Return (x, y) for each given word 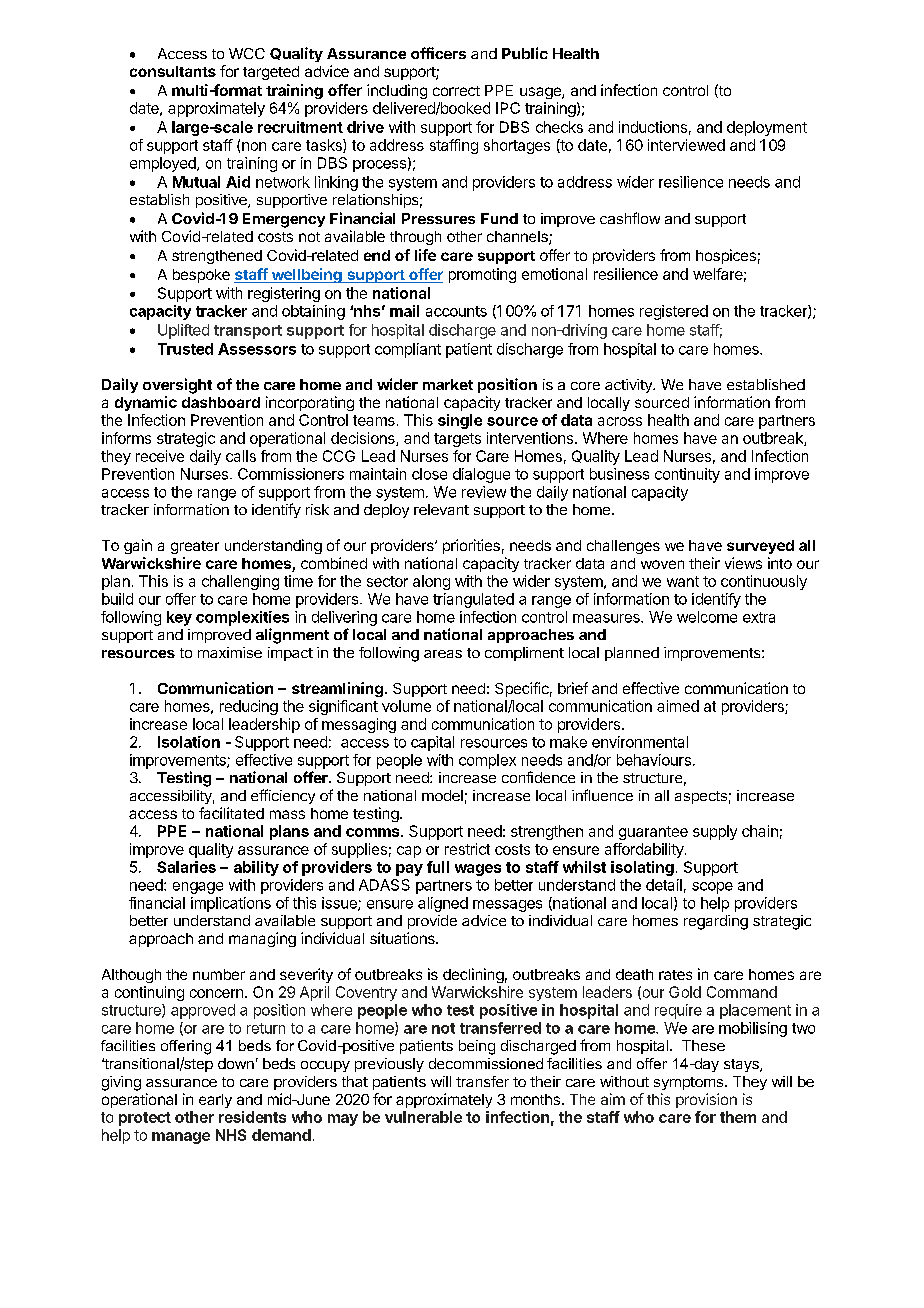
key (179, 618)
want (683, 581)
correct (456, 91)
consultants (173, 71)
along (431, 582)
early (215, 1101)
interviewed (686, 145)
